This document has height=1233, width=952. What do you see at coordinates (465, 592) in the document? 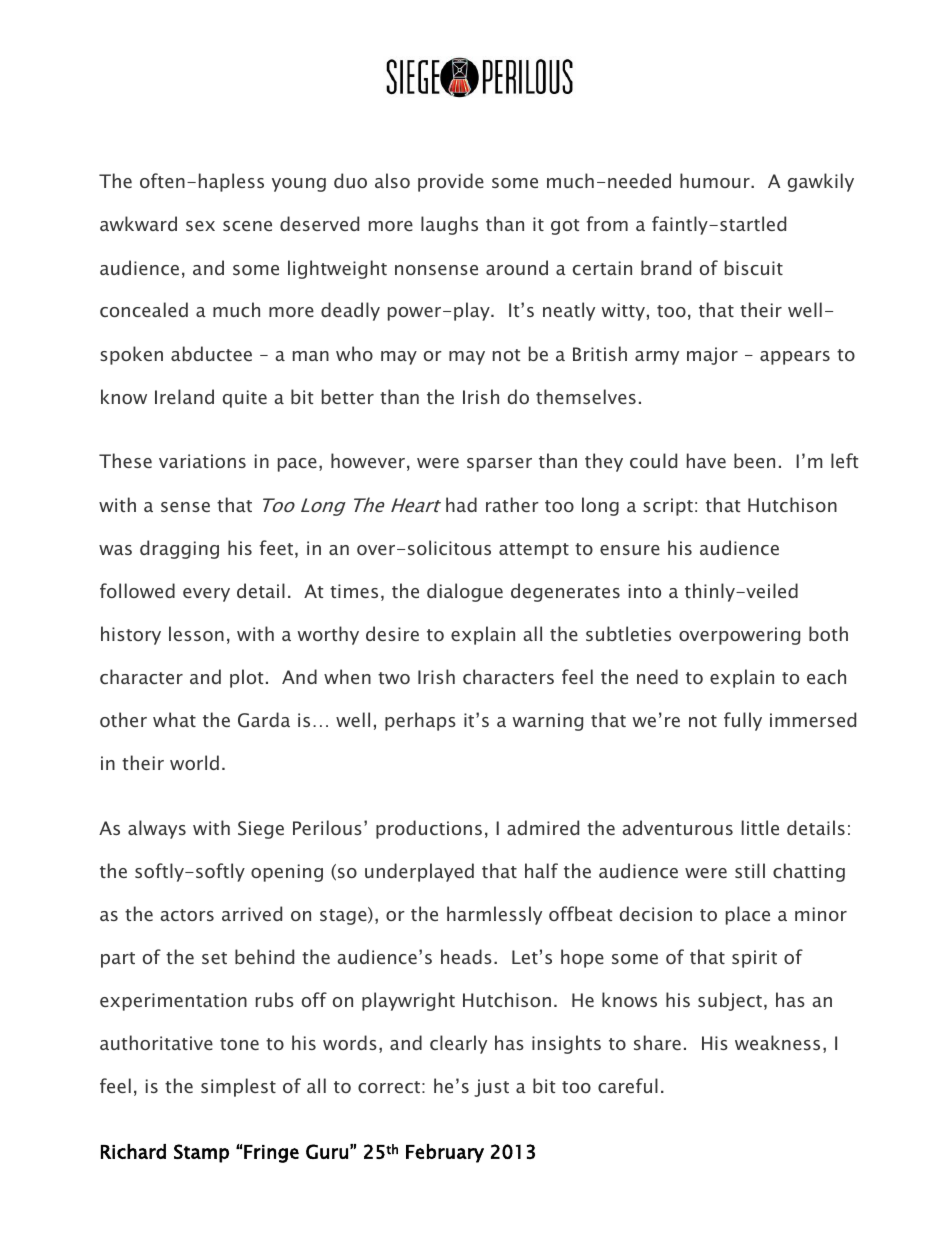
I see `dialogue` at bounding box center [465, 592].
